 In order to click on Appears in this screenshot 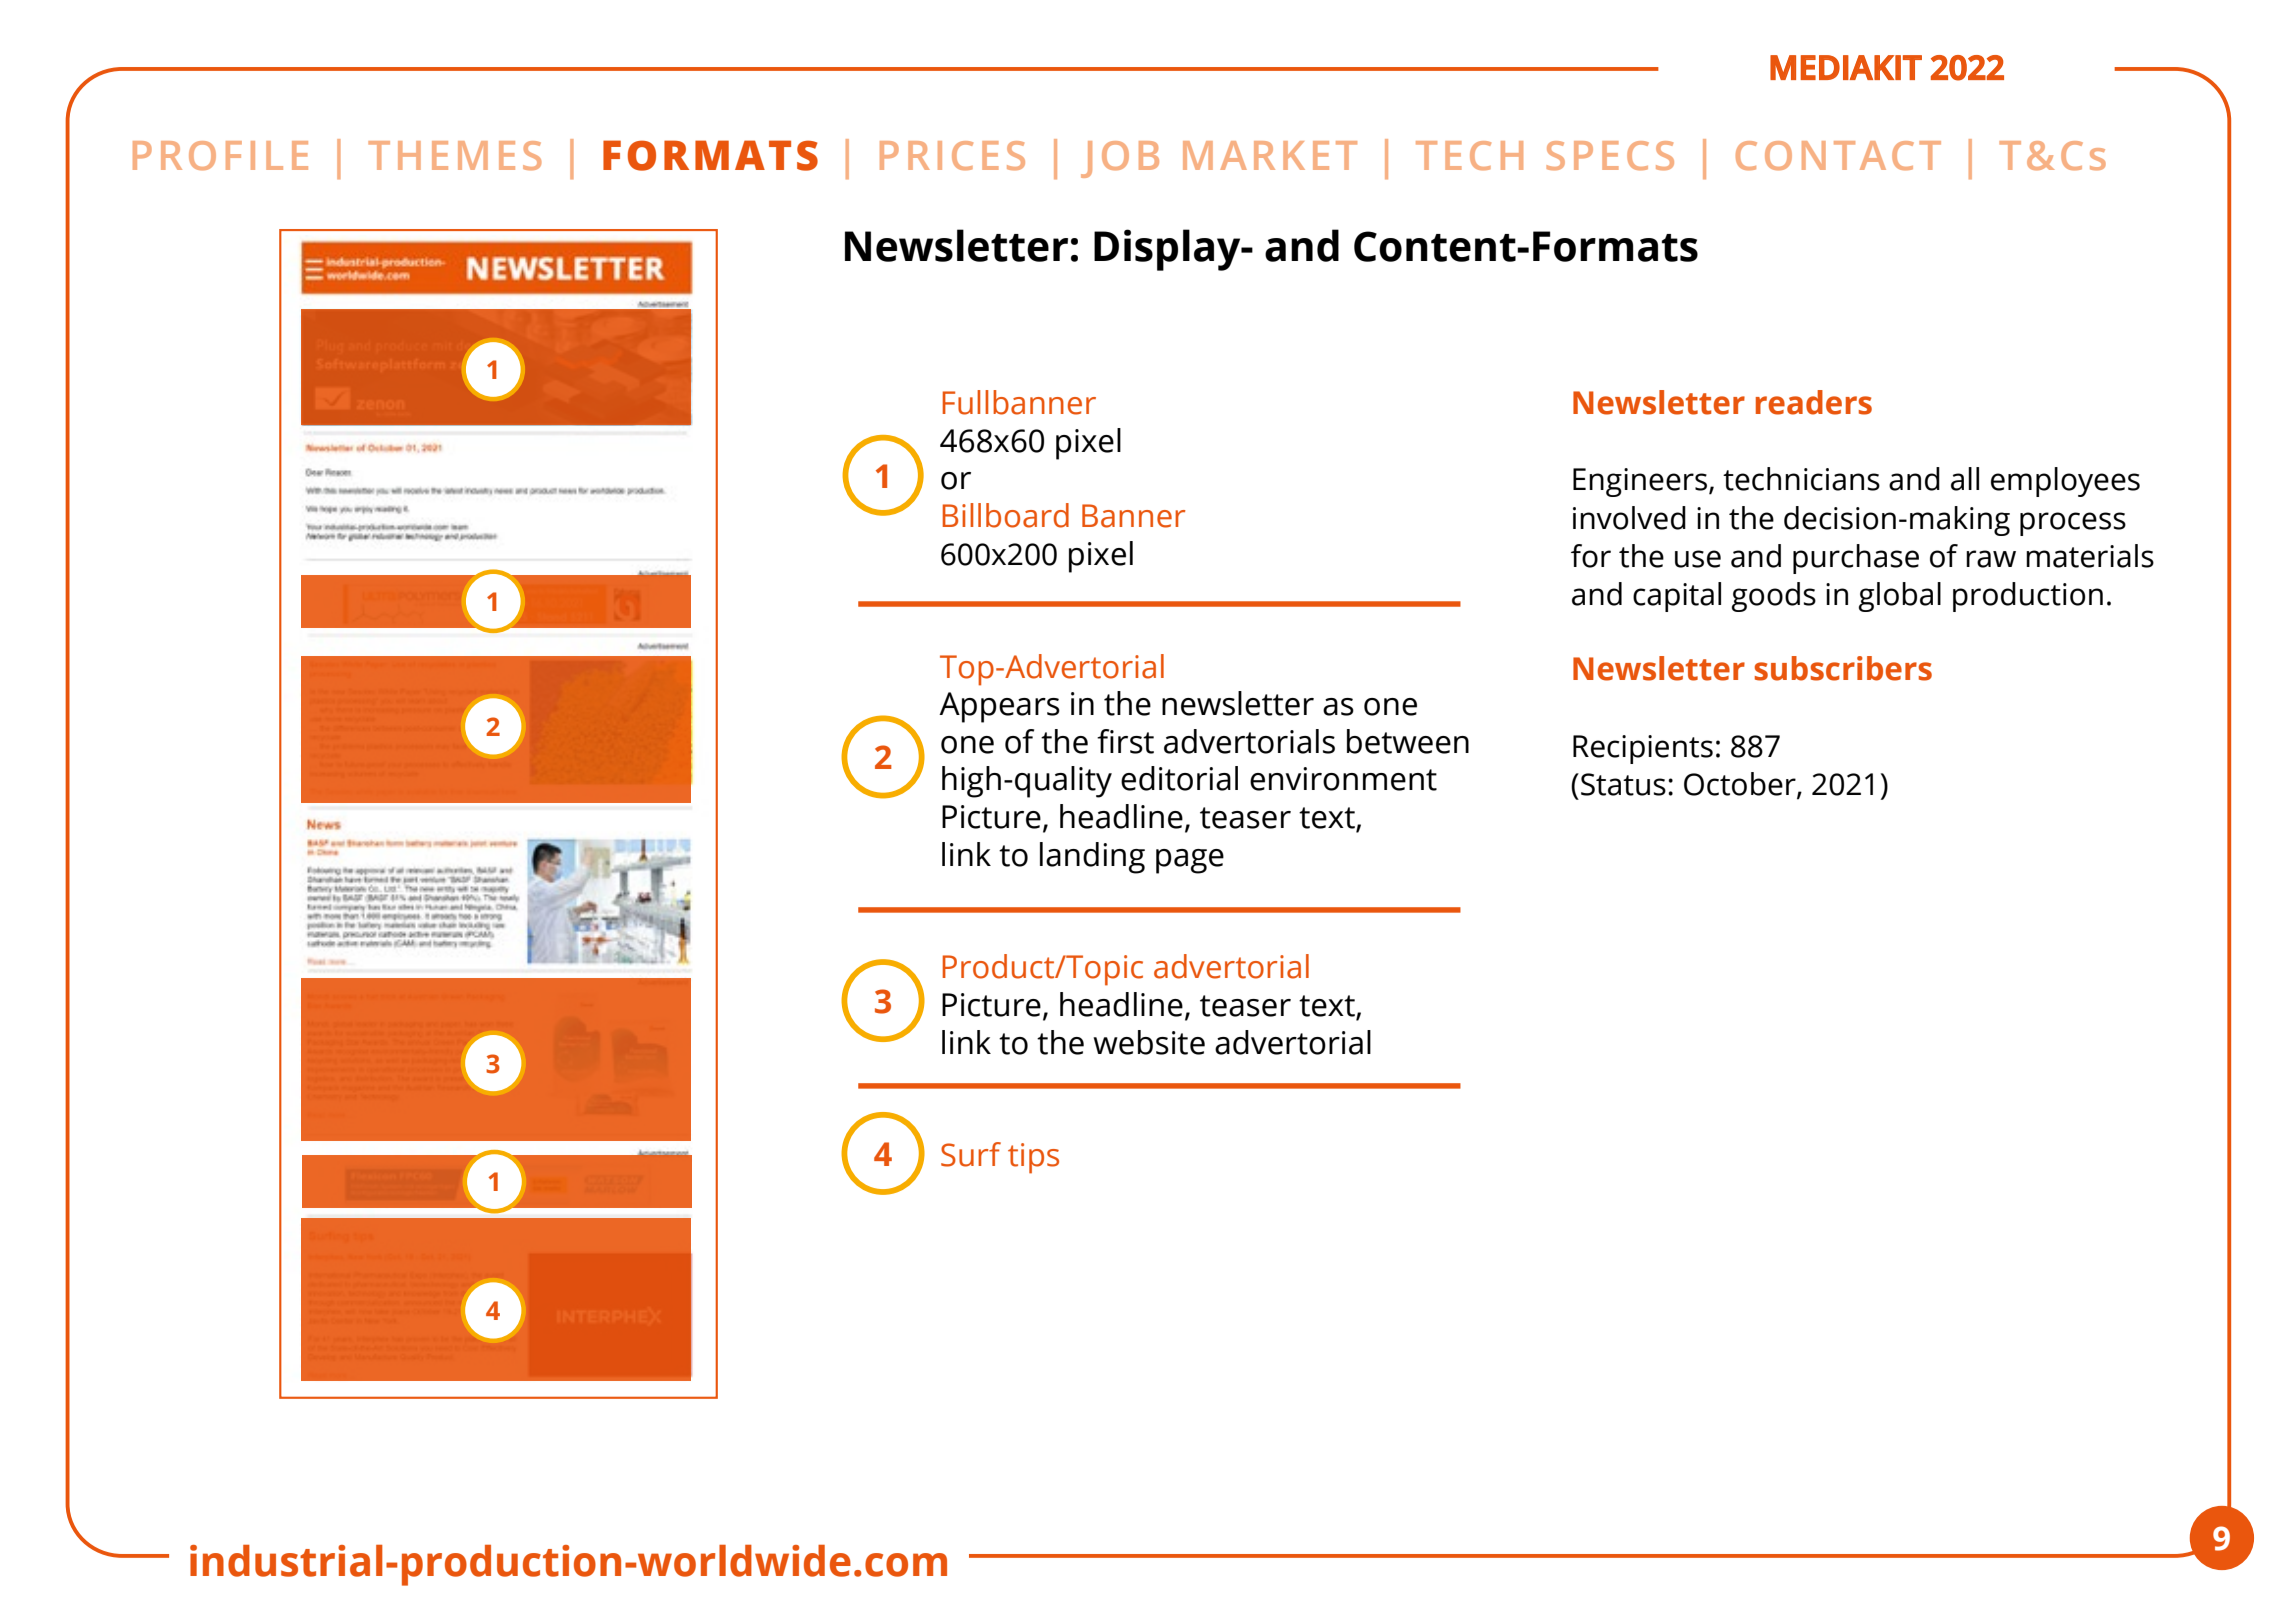, I will do `click(999, 707)`.
